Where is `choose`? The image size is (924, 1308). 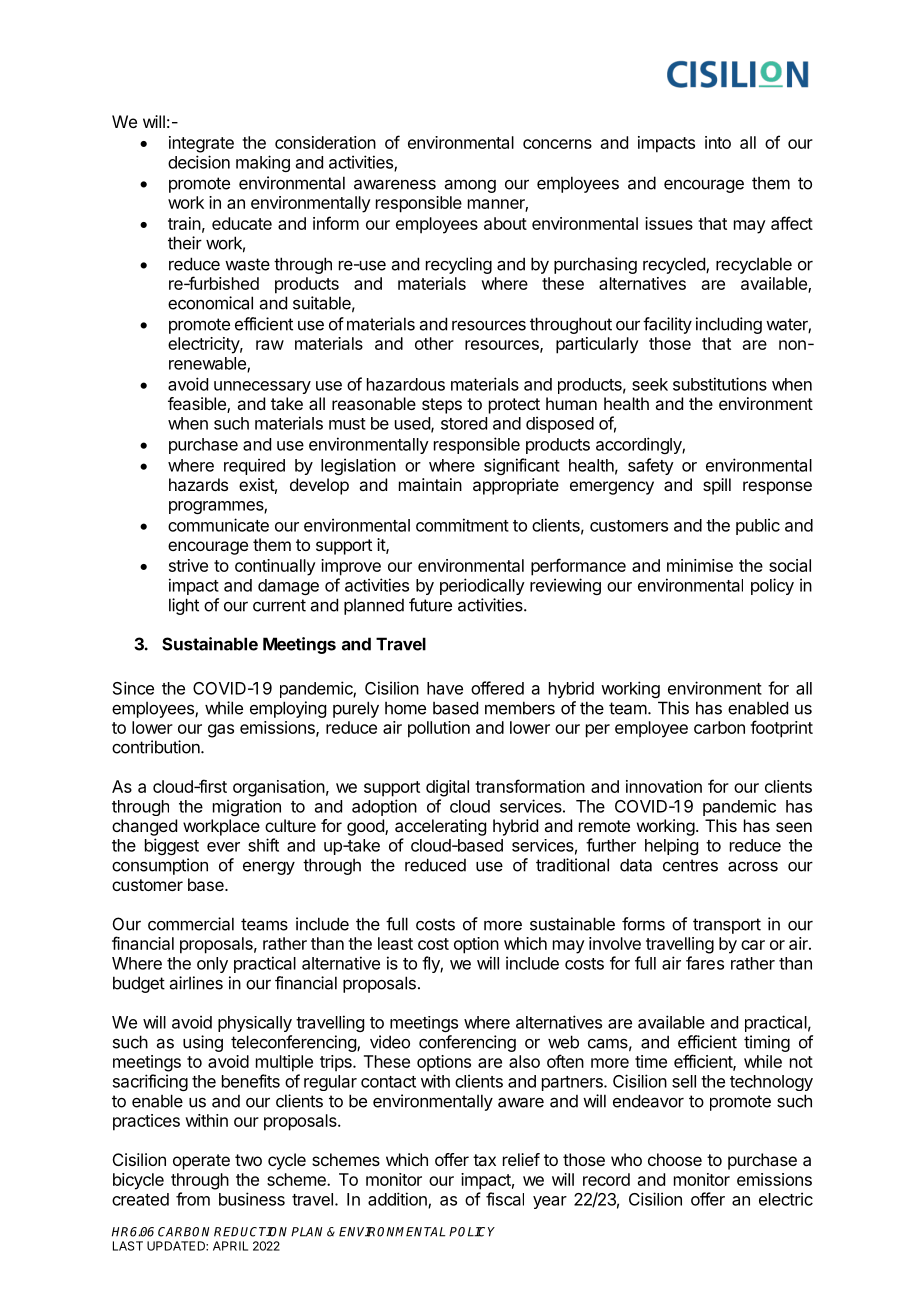
choose is located at coordinates (675, 1159).
